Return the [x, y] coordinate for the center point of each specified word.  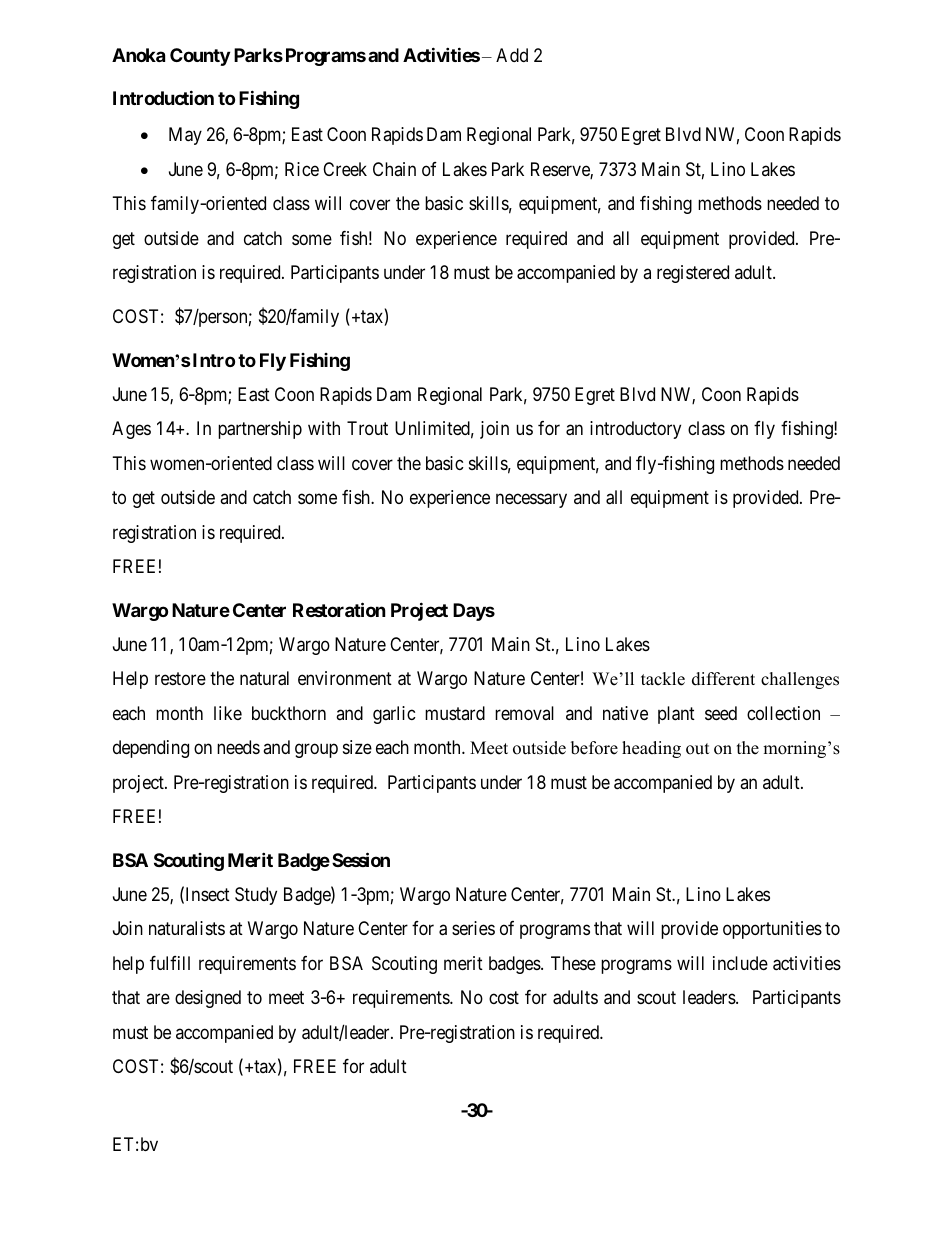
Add [512, 55]
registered [693, 274]
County [200, 57]
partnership [260, 430]
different [723, 679]
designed [208, 999]
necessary [531, 501]
